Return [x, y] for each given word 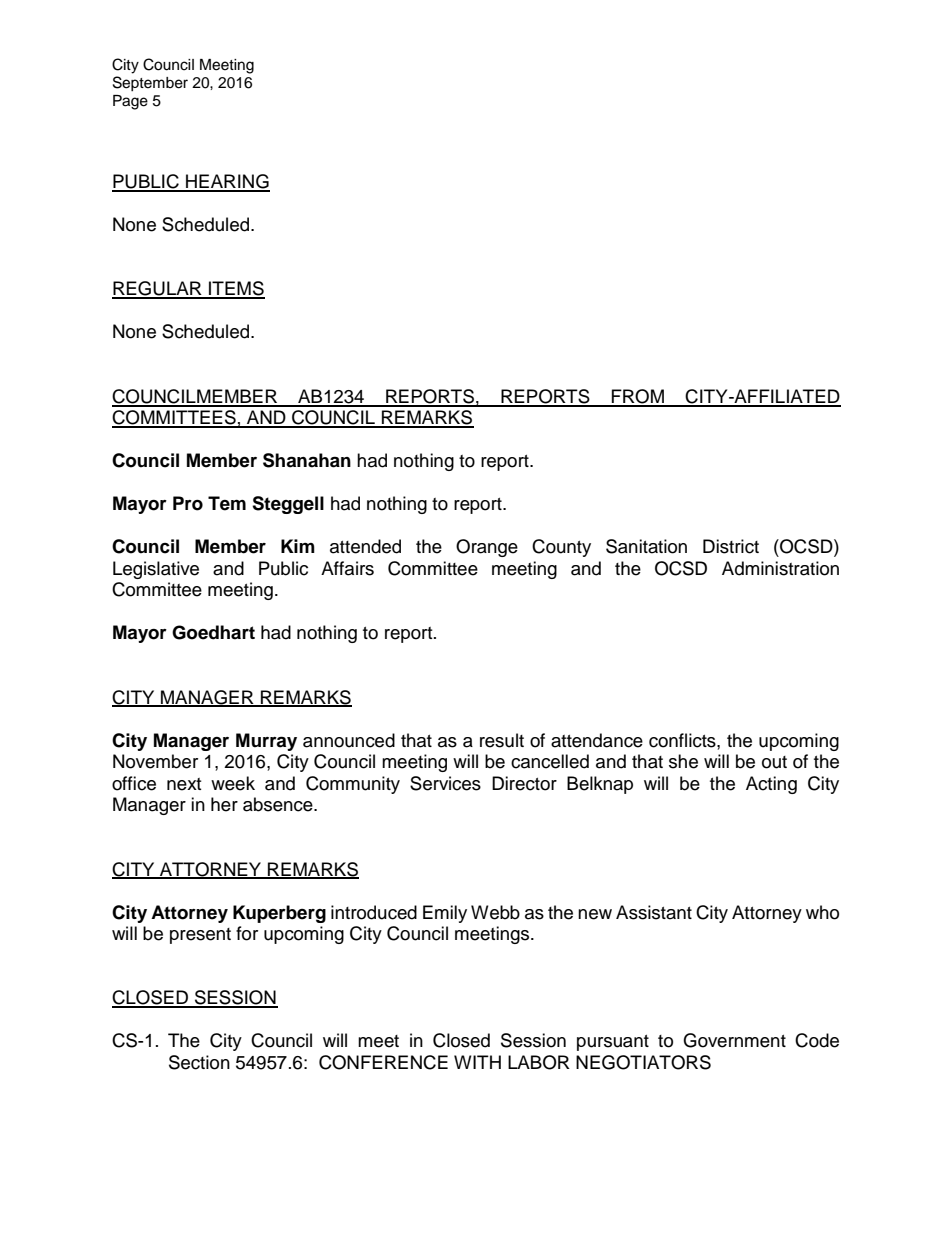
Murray [266, 742]
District [731, 546]
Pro [188, 503]
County [561, 548]
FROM [638, 397]
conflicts [683, 740]
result [502, 740]
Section [199, 1062]
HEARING [227, 182]
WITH [477, 1062]
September [150, 83]
